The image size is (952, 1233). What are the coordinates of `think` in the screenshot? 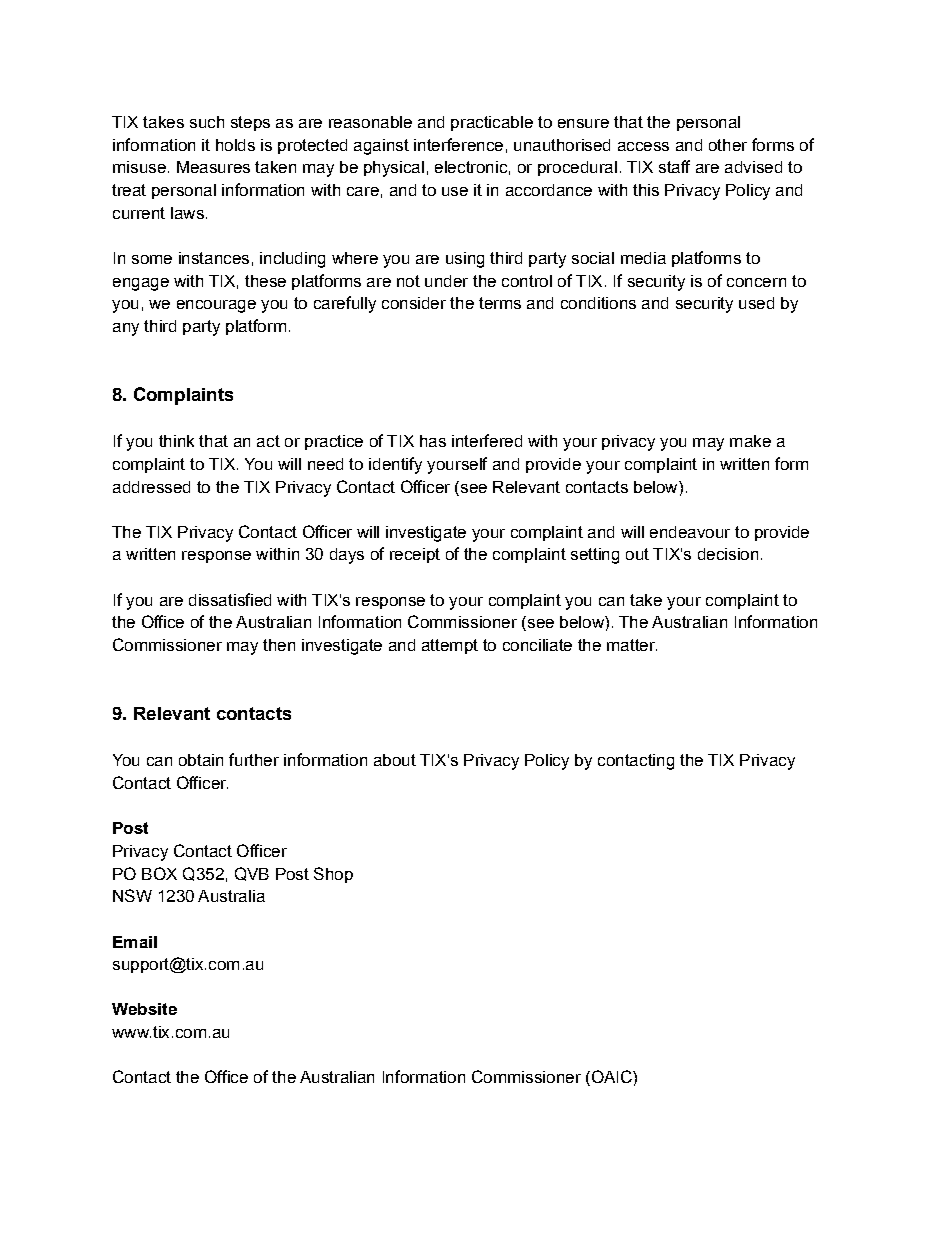 It's located at (176, 441).
